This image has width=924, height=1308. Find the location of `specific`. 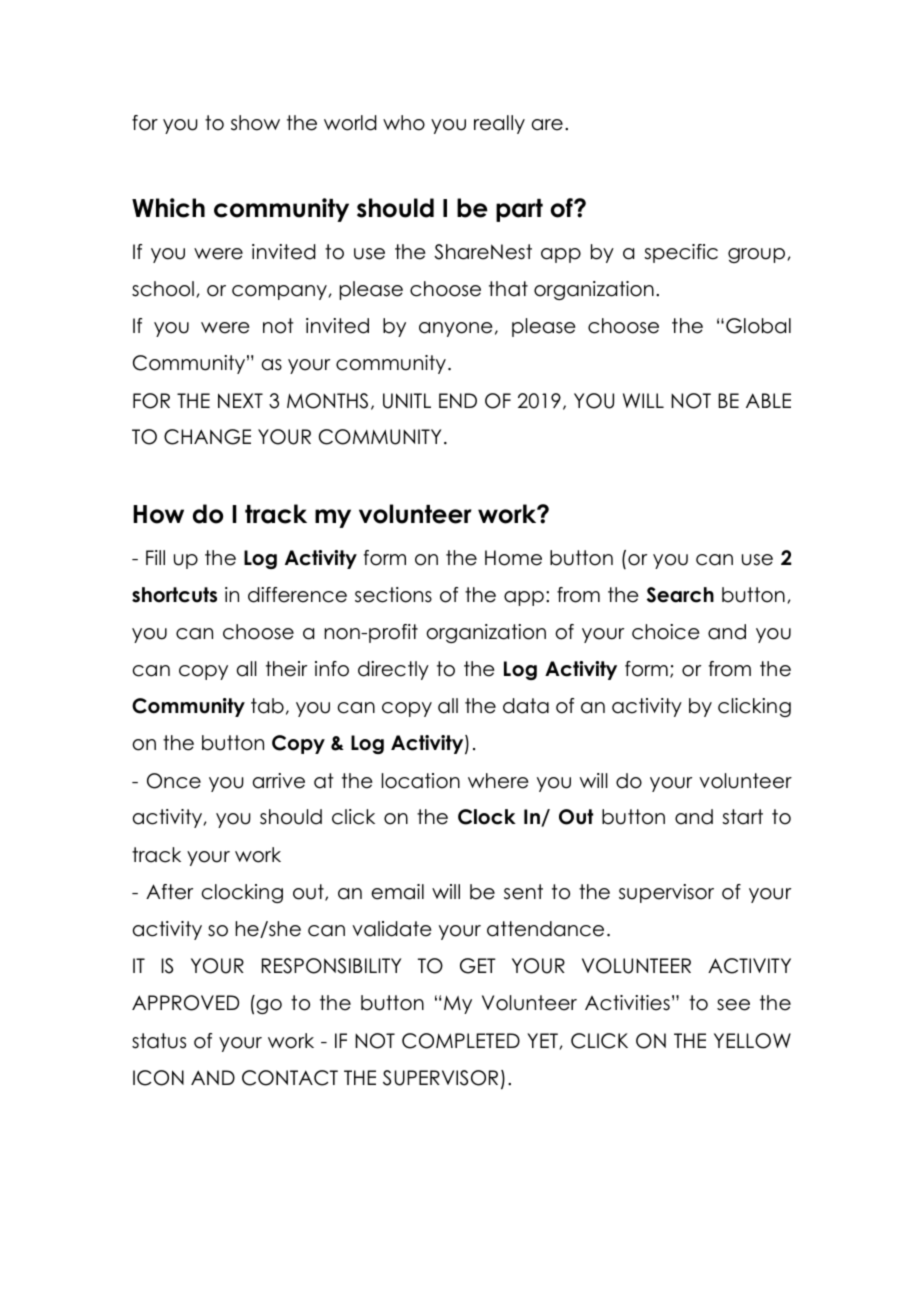

specific is located at coordinates (681, 253).
